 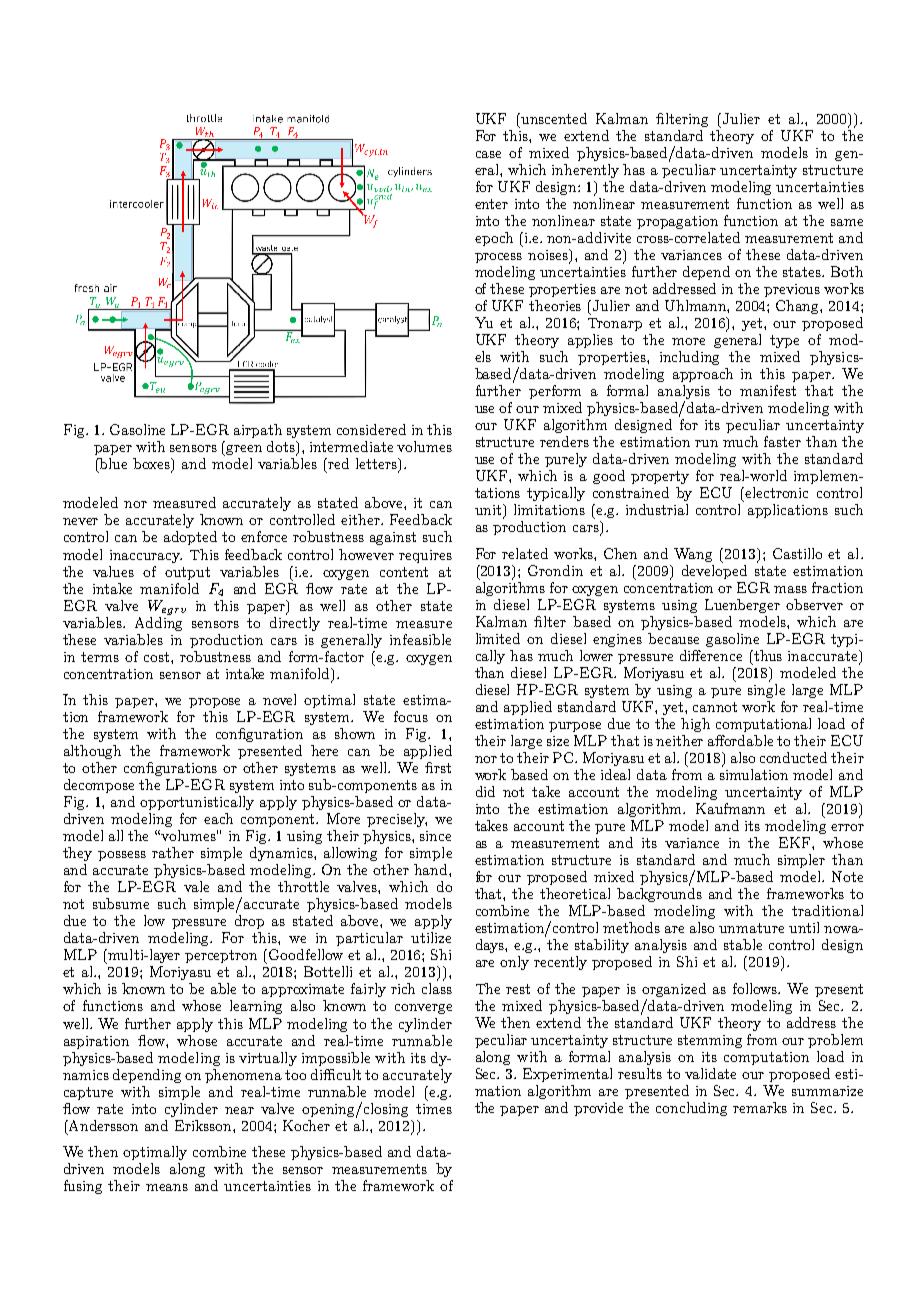 What do you see at coordinates (491, 204) in the screenshot?
I see `enter` at bounding box center [491, 204].
